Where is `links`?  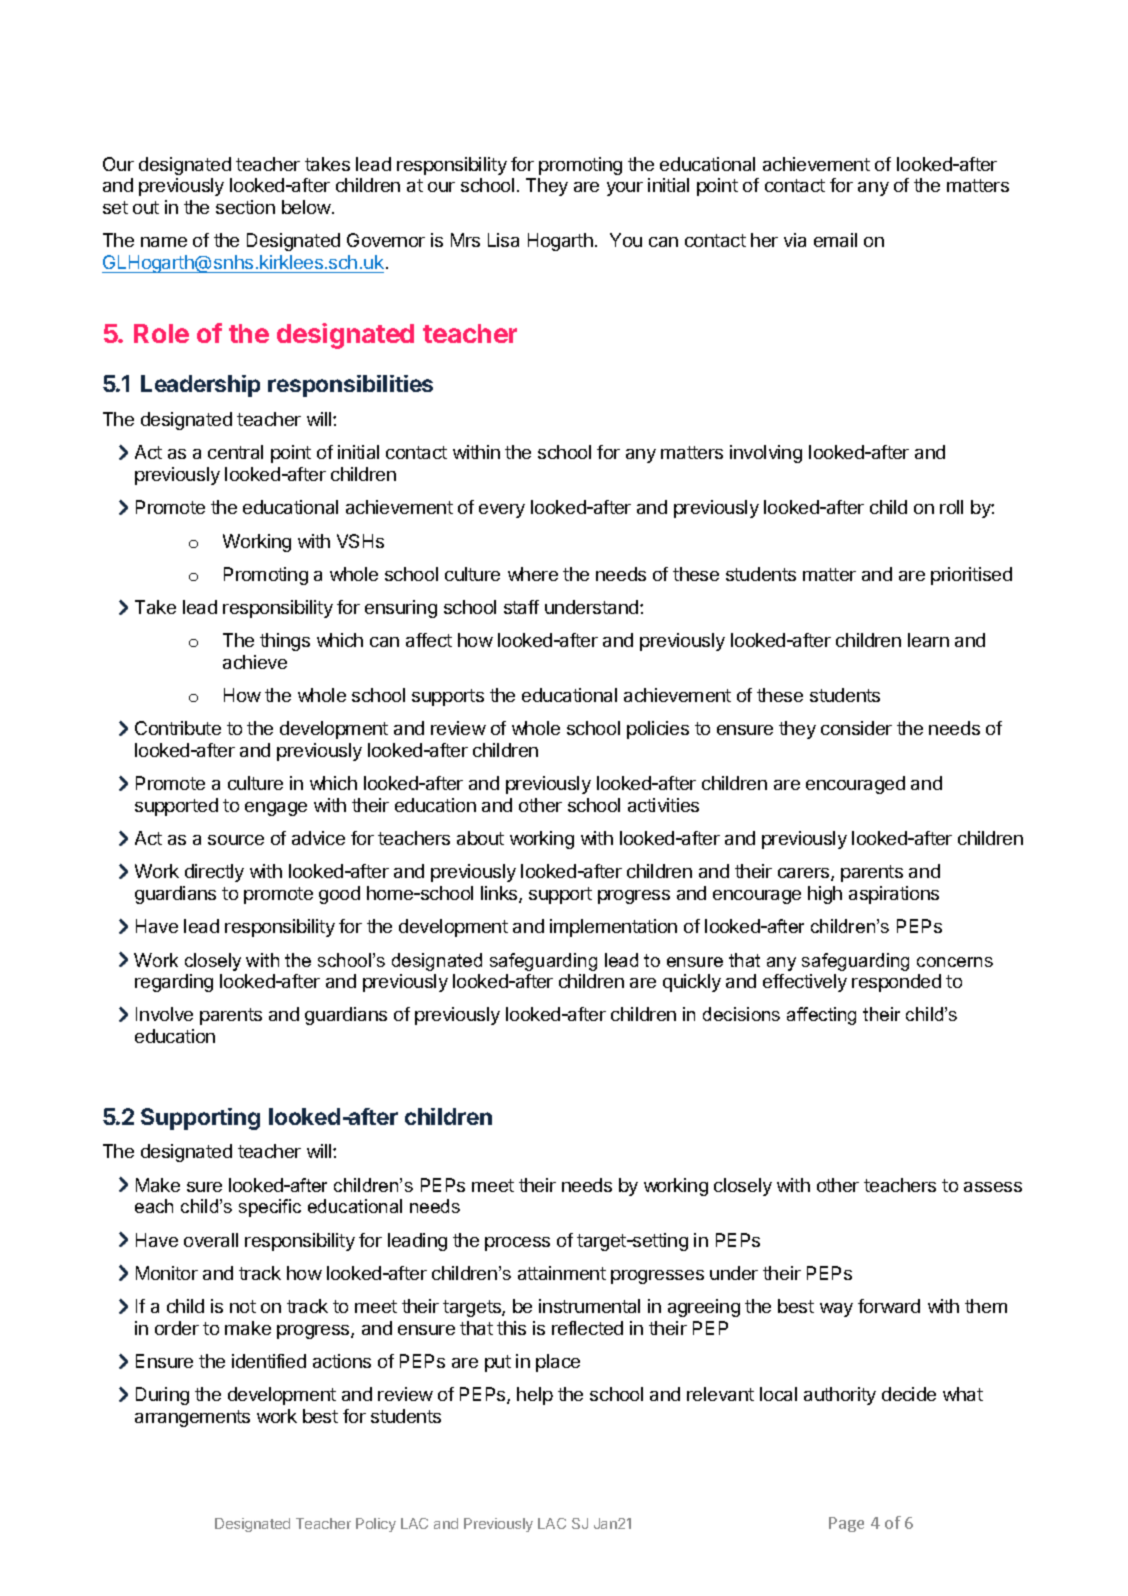 links is located at coordinates (500, 894).
